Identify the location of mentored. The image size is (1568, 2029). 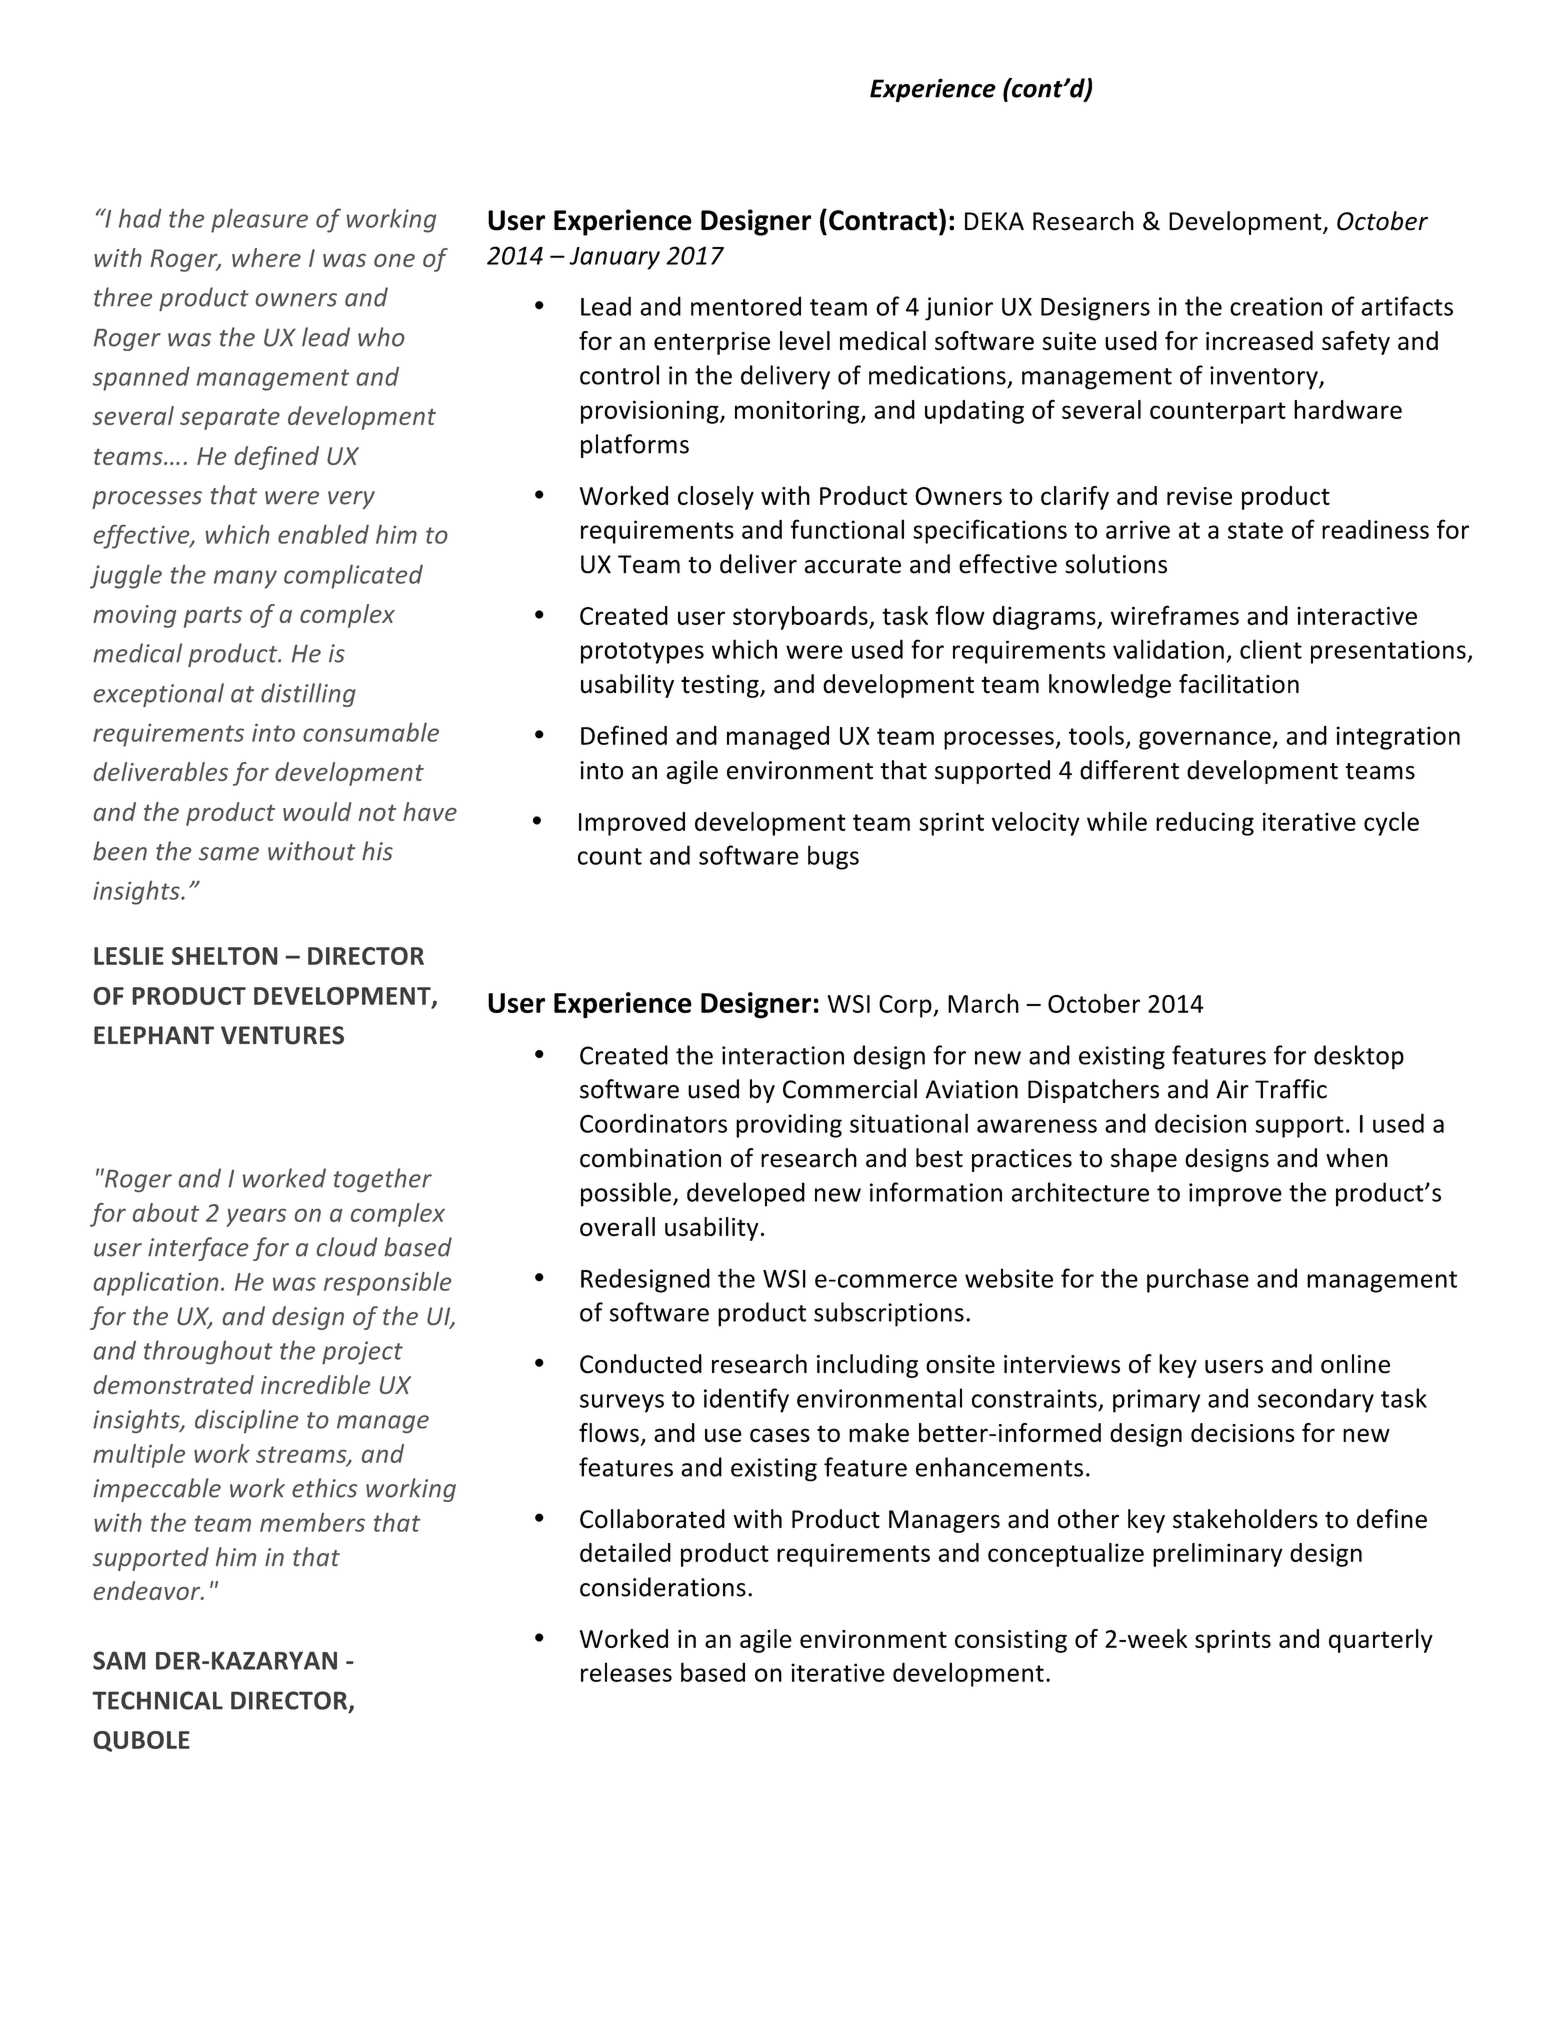
(746, 306).
